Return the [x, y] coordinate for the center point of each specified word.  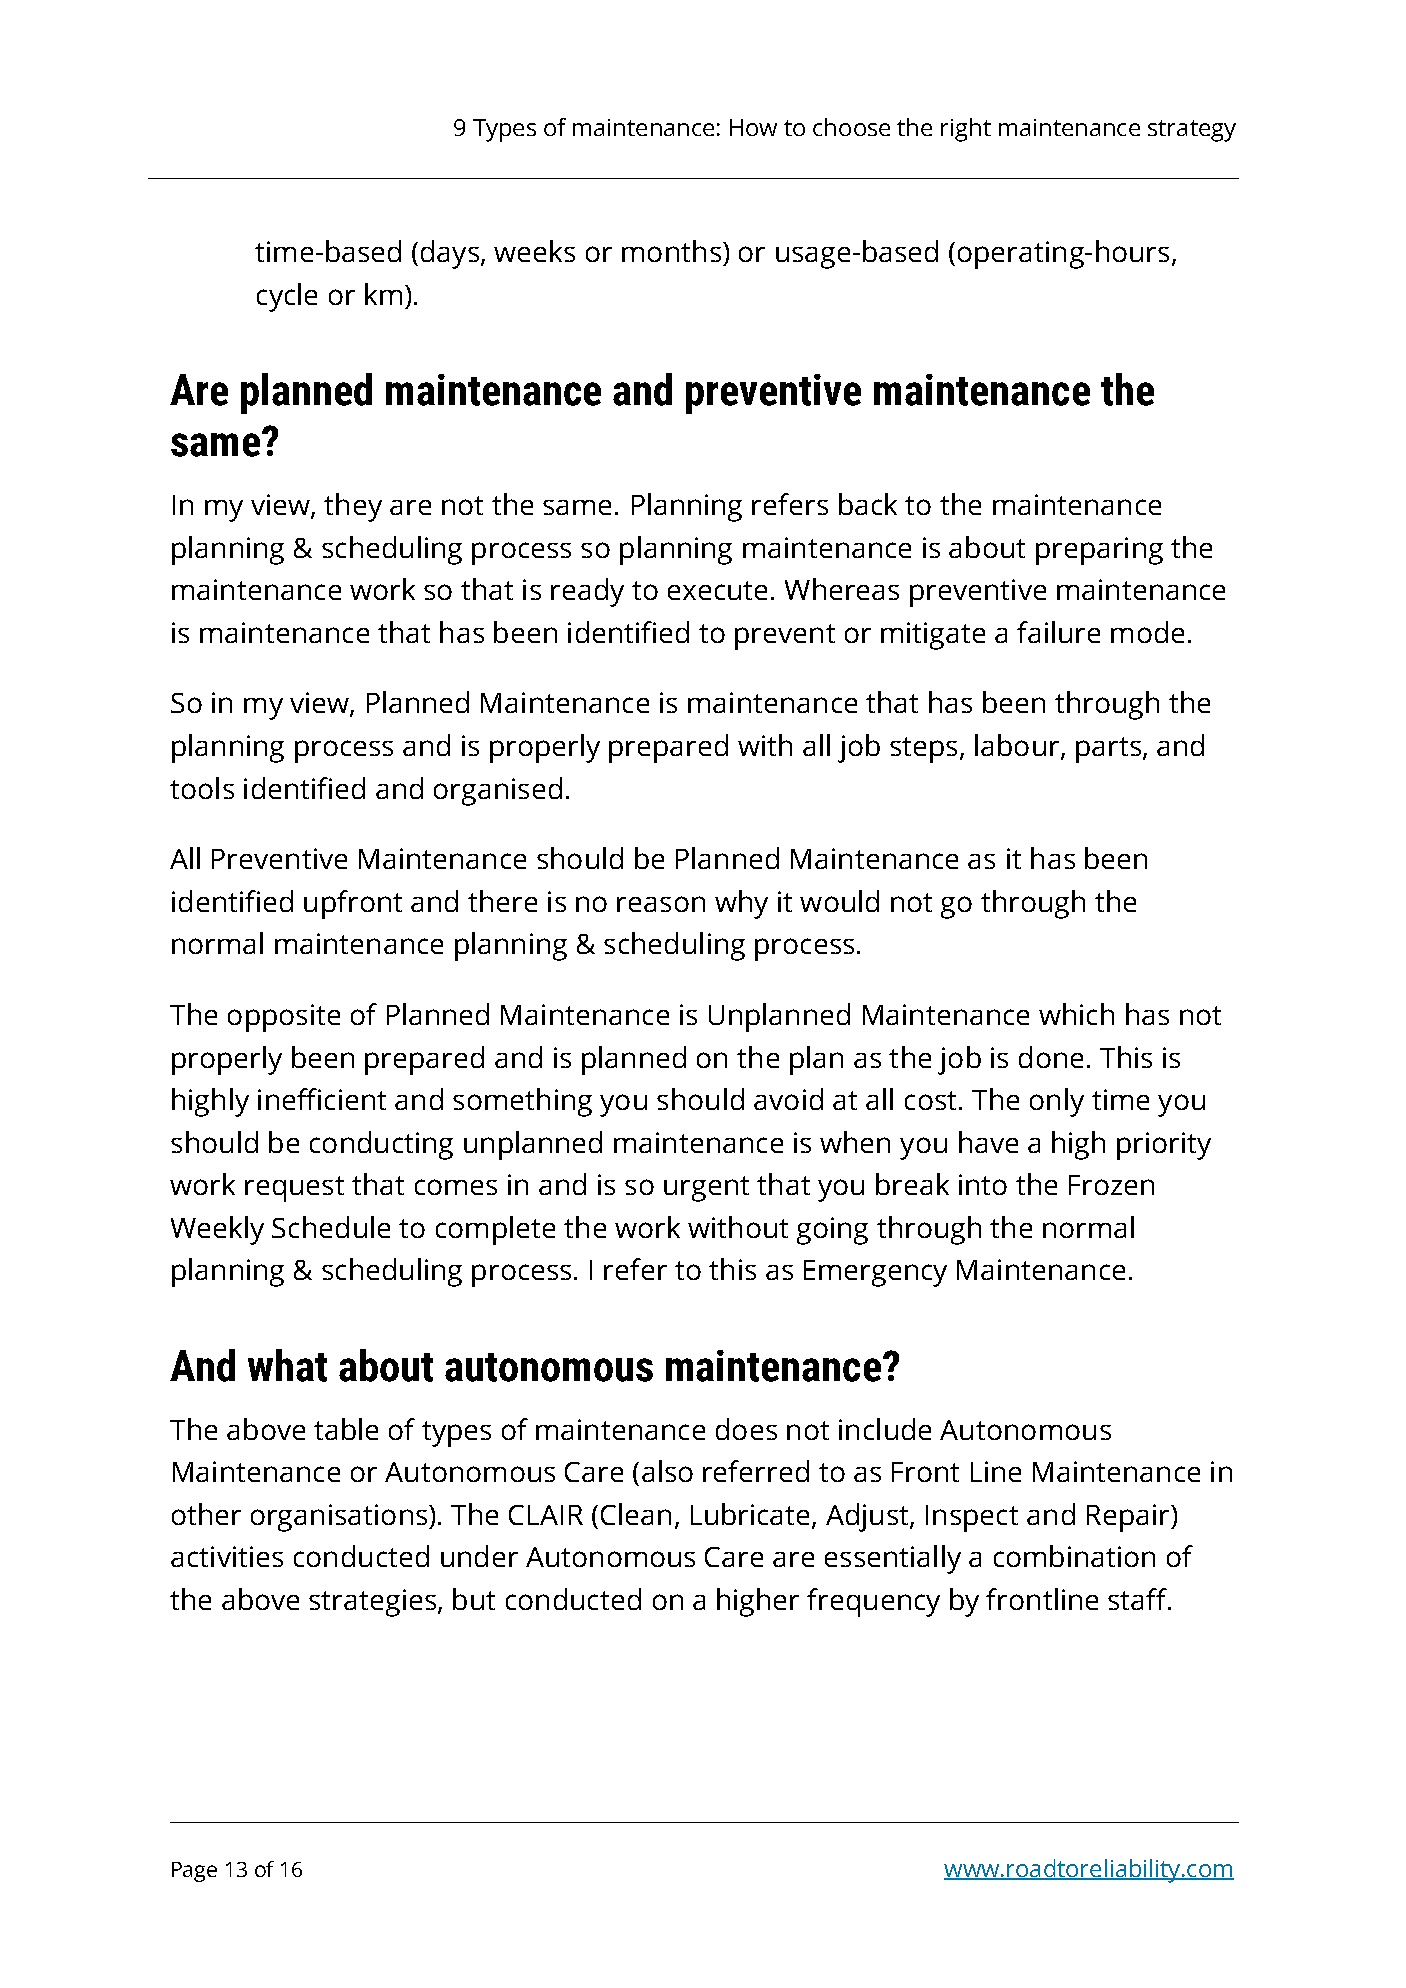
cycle [287, 297]
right [966, 130]
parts [1108, 750]
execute [717, 590]
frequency [873, 1602]
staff [1139, 1599]
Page [194, 1872]
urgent [706, 1189]
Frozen [1111, 1185]
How [753, 127]
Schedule [331, 1227]
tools [202, 788]
